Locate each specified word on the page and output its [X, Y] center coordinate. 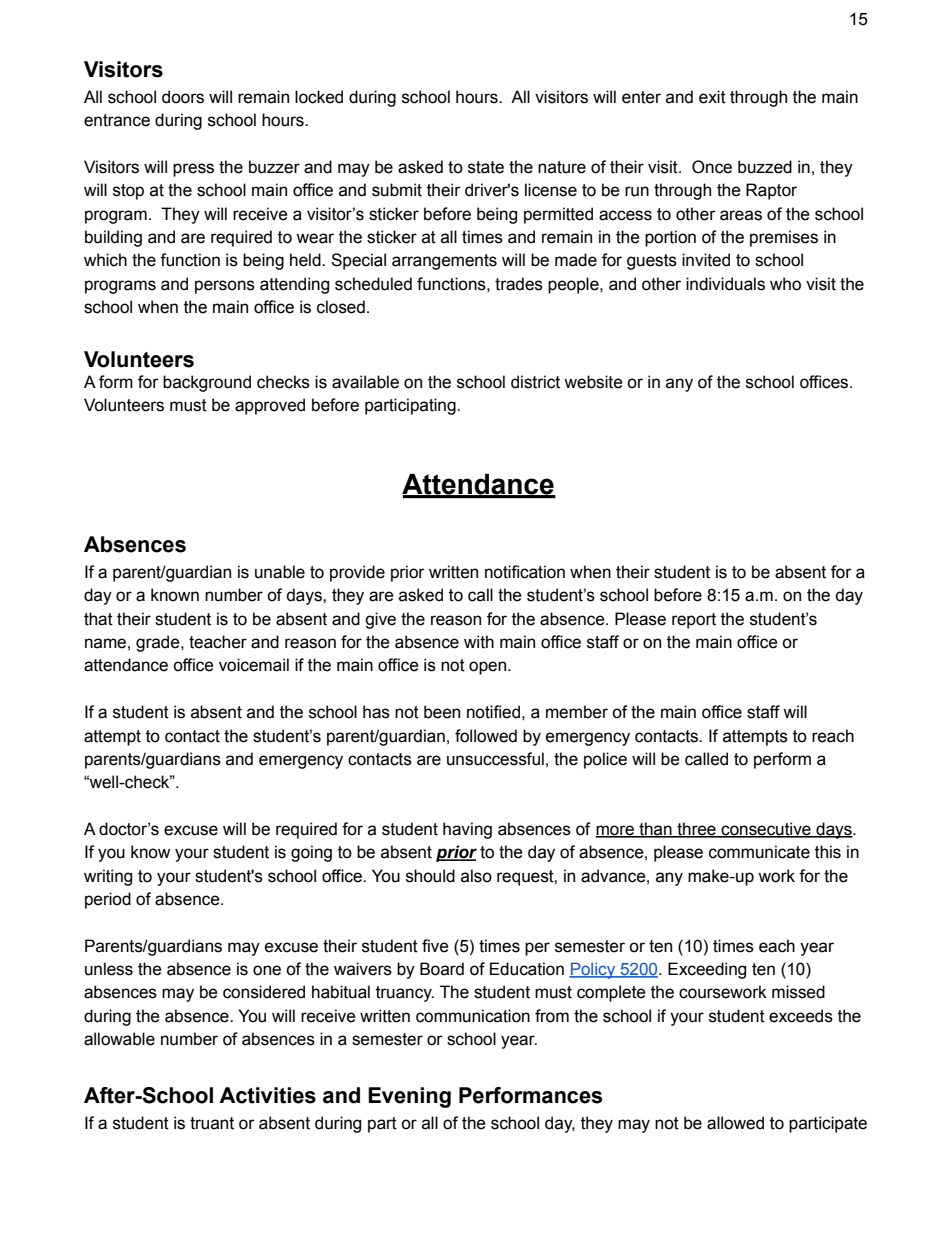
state [486, 167]
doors [183, 97]
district [535, 382]
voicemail [254, 665]
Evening [409, 1097]
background [207, 383]
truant [212, 1123]
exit [712, 97]
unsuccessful [495, 759]
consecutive [766, 830]
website [593, 382]
